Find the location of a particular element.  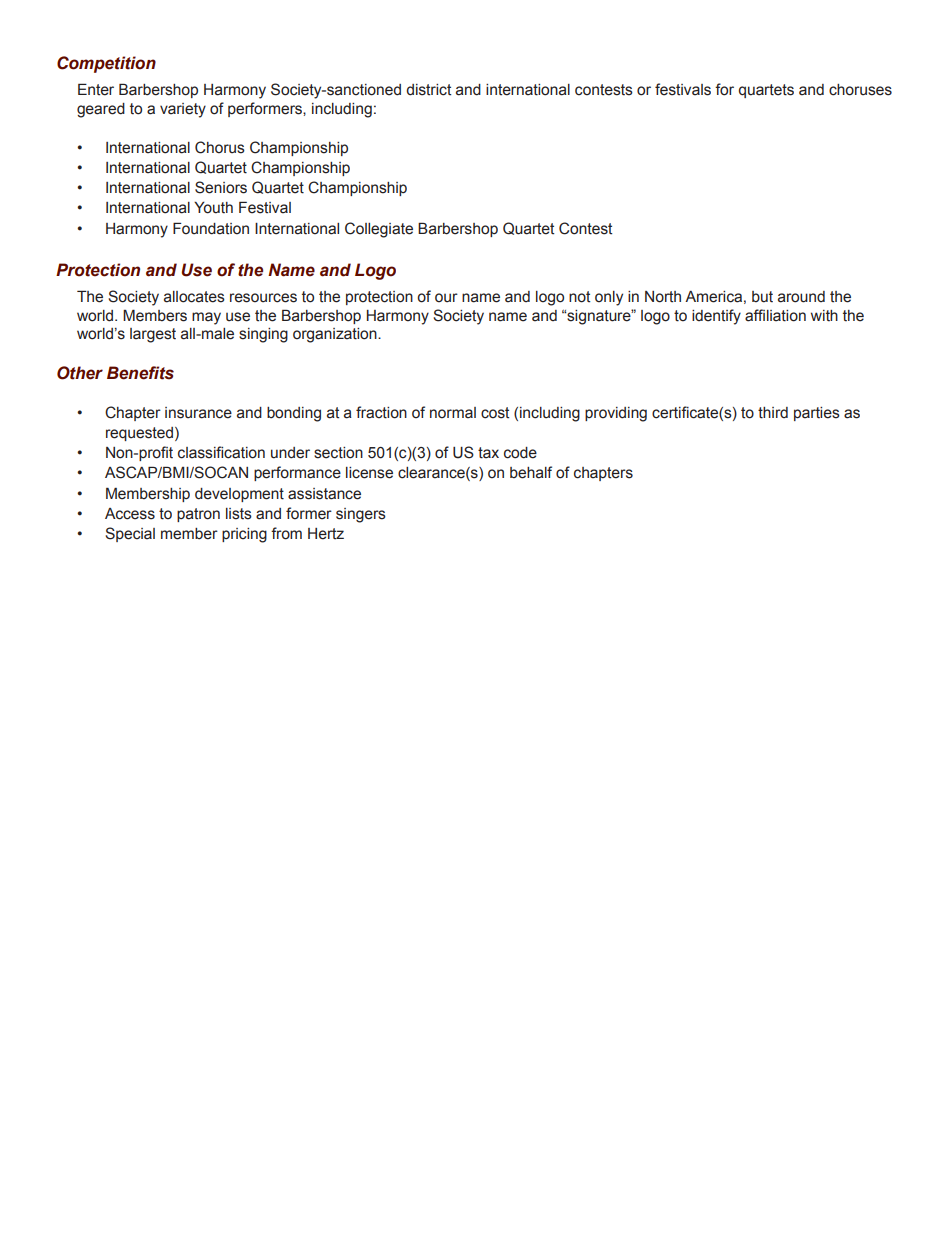

Seniors is located at coordinates (221, 187).
